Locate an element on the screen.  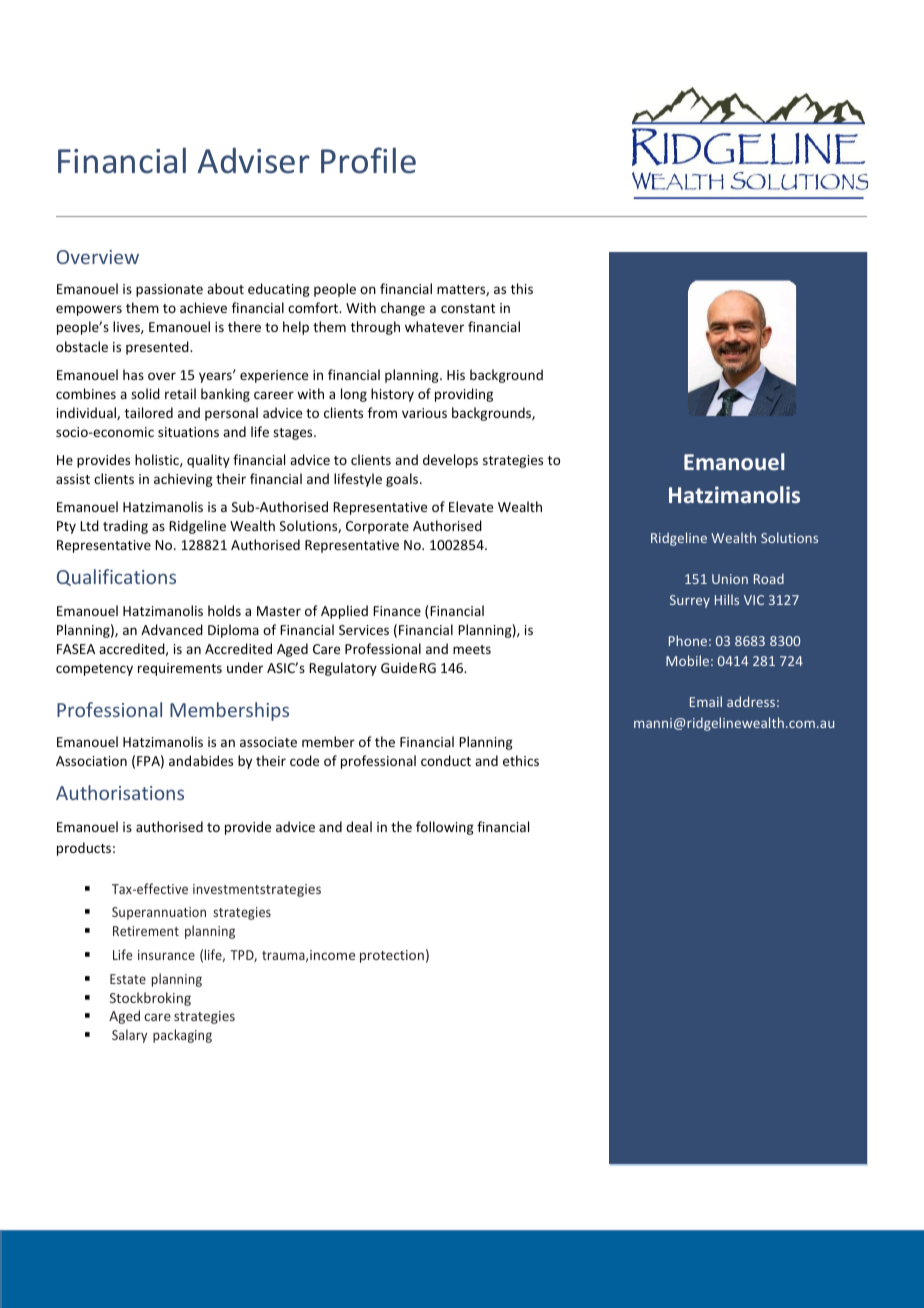
history is located at coordinates (392, 395).
